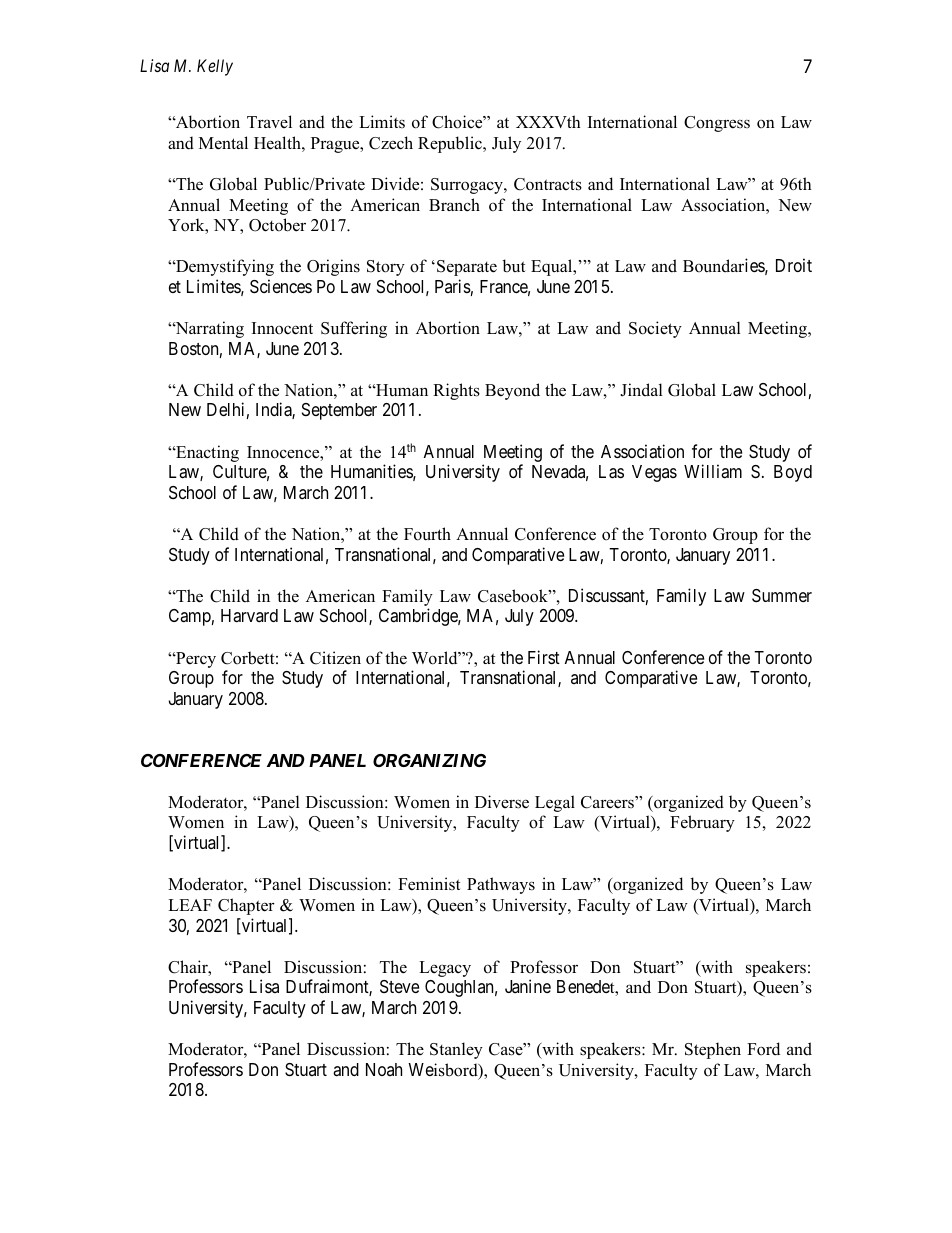  Describe the element at coordinates (502, 802) in the image. I see `Diverse` at that location.
